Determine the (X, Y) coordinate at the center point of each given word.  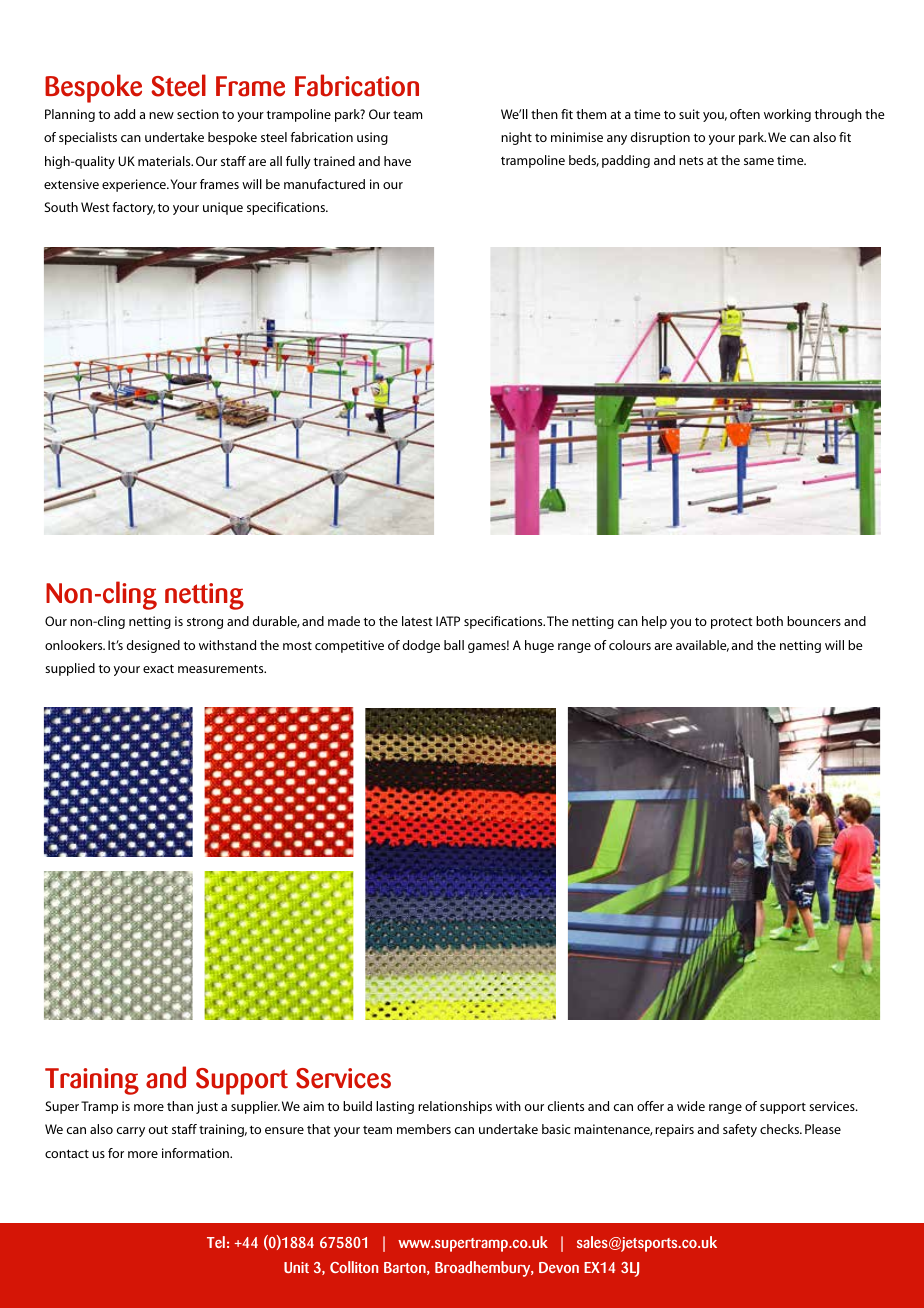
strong (205, 623)
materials (165, 161)
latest (417, 621)
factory (133, 208)
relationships (455, 1107)
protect (731, 623)
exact (158, 668)
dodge (421, 646)
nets (691, 160)
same (759, 161)
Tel (216, 1242)
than (180, 1106)
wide (691, 1106)
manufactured (324, 184)
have (397, 161)
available (702, 646)
